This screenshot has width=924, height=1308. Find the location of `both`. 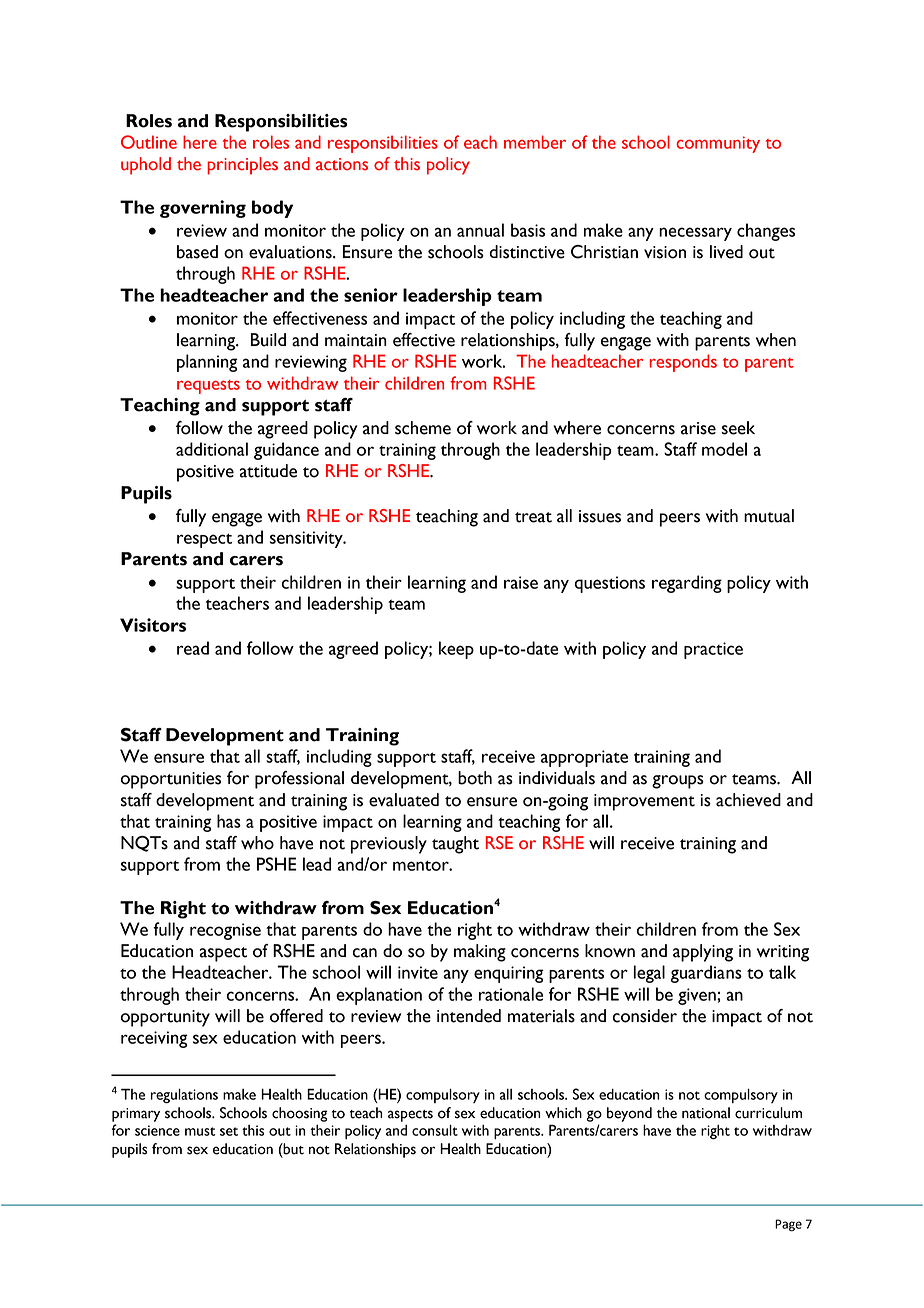

both is located at coordinates (475, 778).
